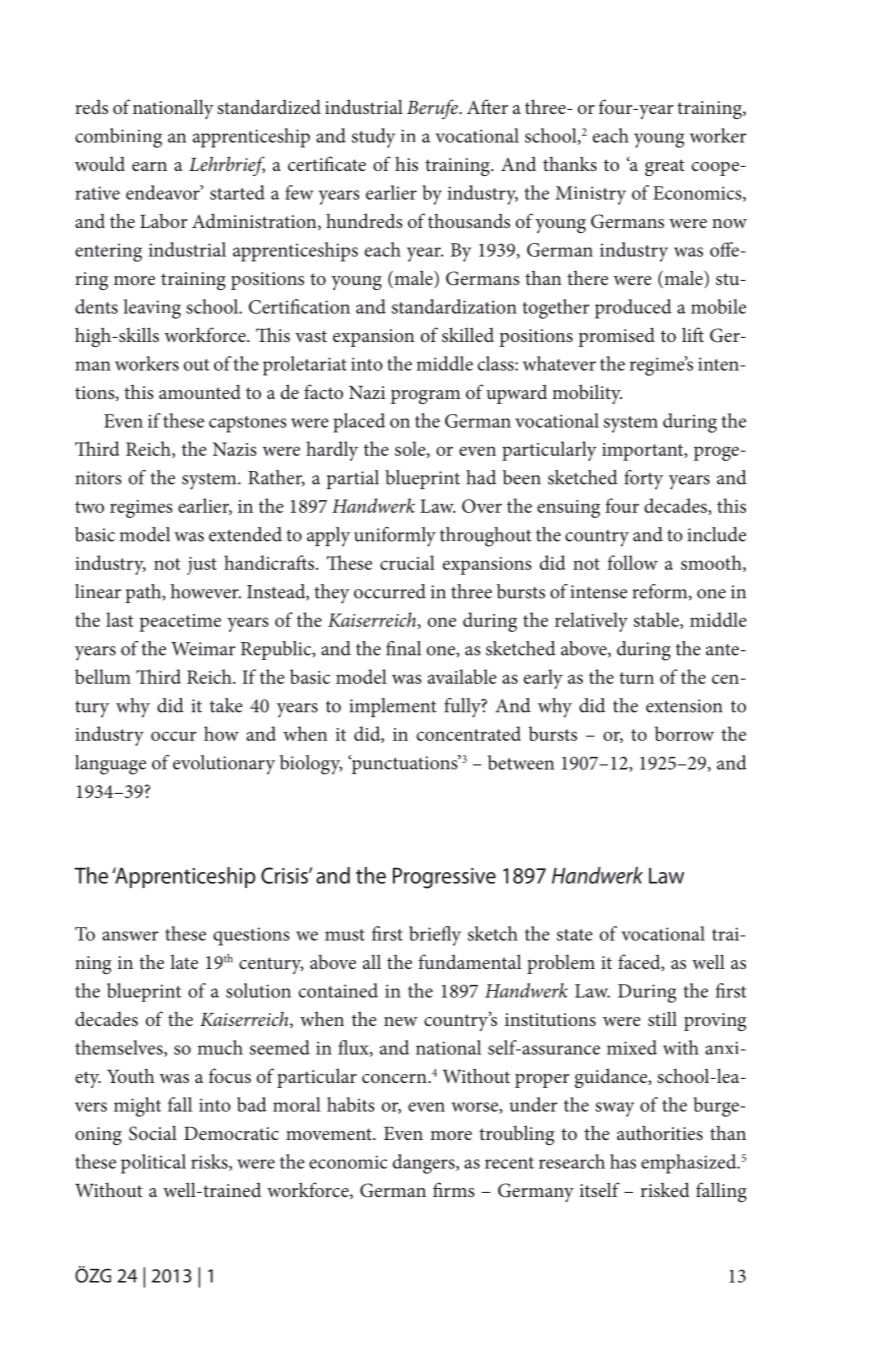  I want to click on great, so click(664, 167).
